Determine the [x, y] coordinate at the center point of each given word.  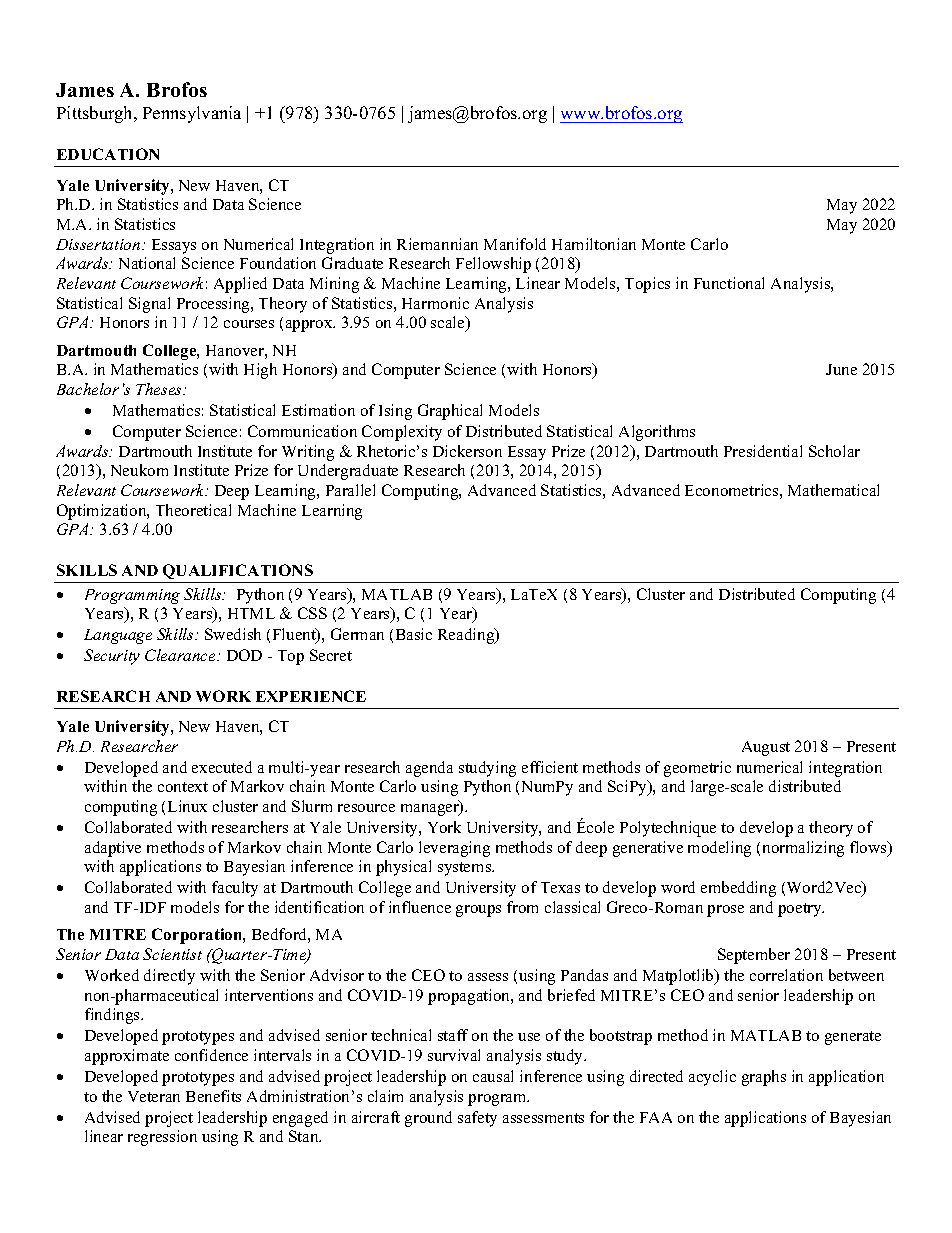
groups [478, 911]
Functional [729, 283]
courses [249, 324]
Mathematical [833, 490]
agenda [429, 769]
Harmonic [435, 303]
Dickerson [467, 451]
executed [222, 767]
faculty [235, 889]
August [766, 748]
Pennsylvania [192, 114]
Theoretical [193, 510]
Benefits [213, 1096]
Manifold [515, 244]
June [841, 369]
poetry [801, 910]
